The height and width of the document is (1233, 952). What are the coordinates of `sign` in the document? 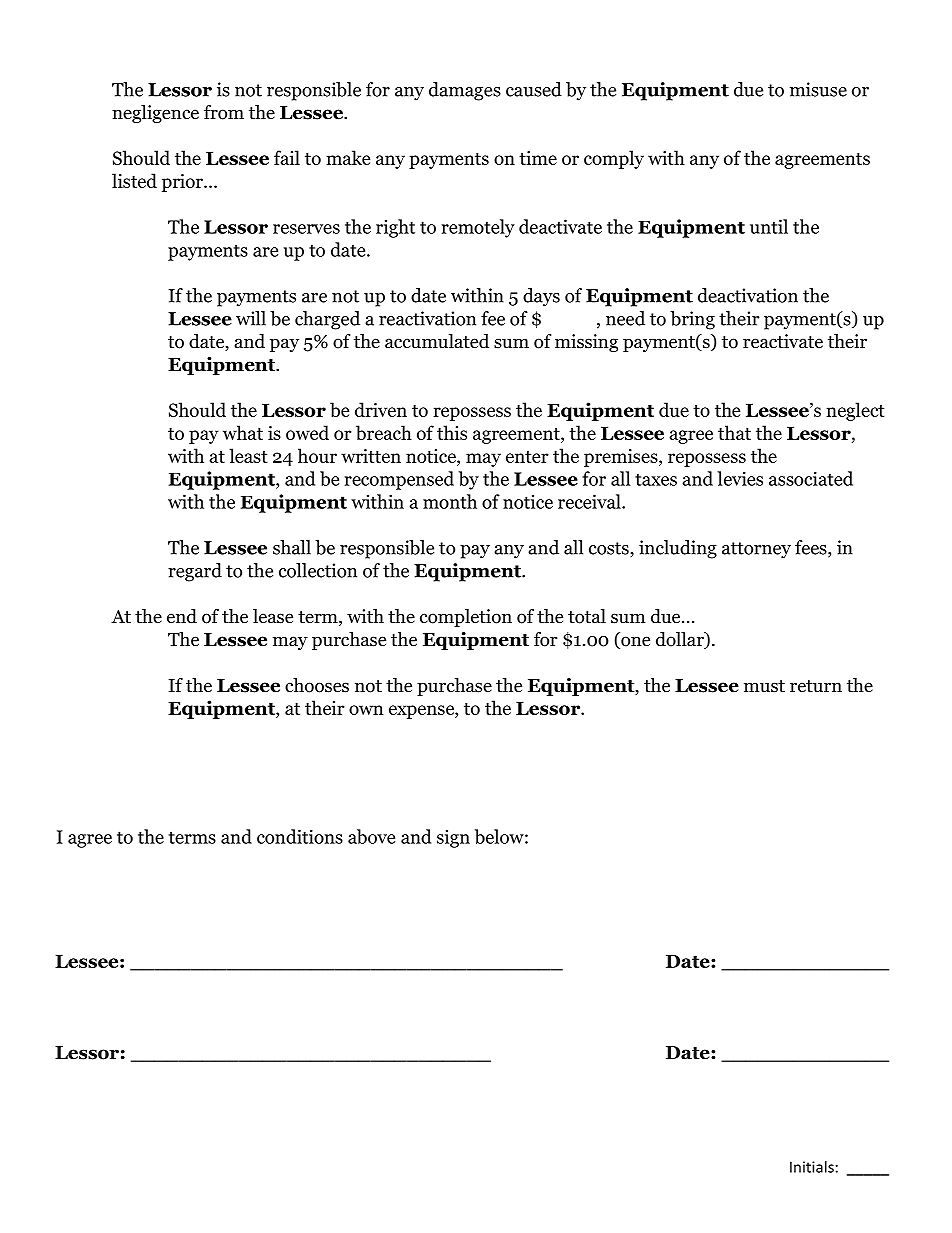 It's located at (453, 839).
